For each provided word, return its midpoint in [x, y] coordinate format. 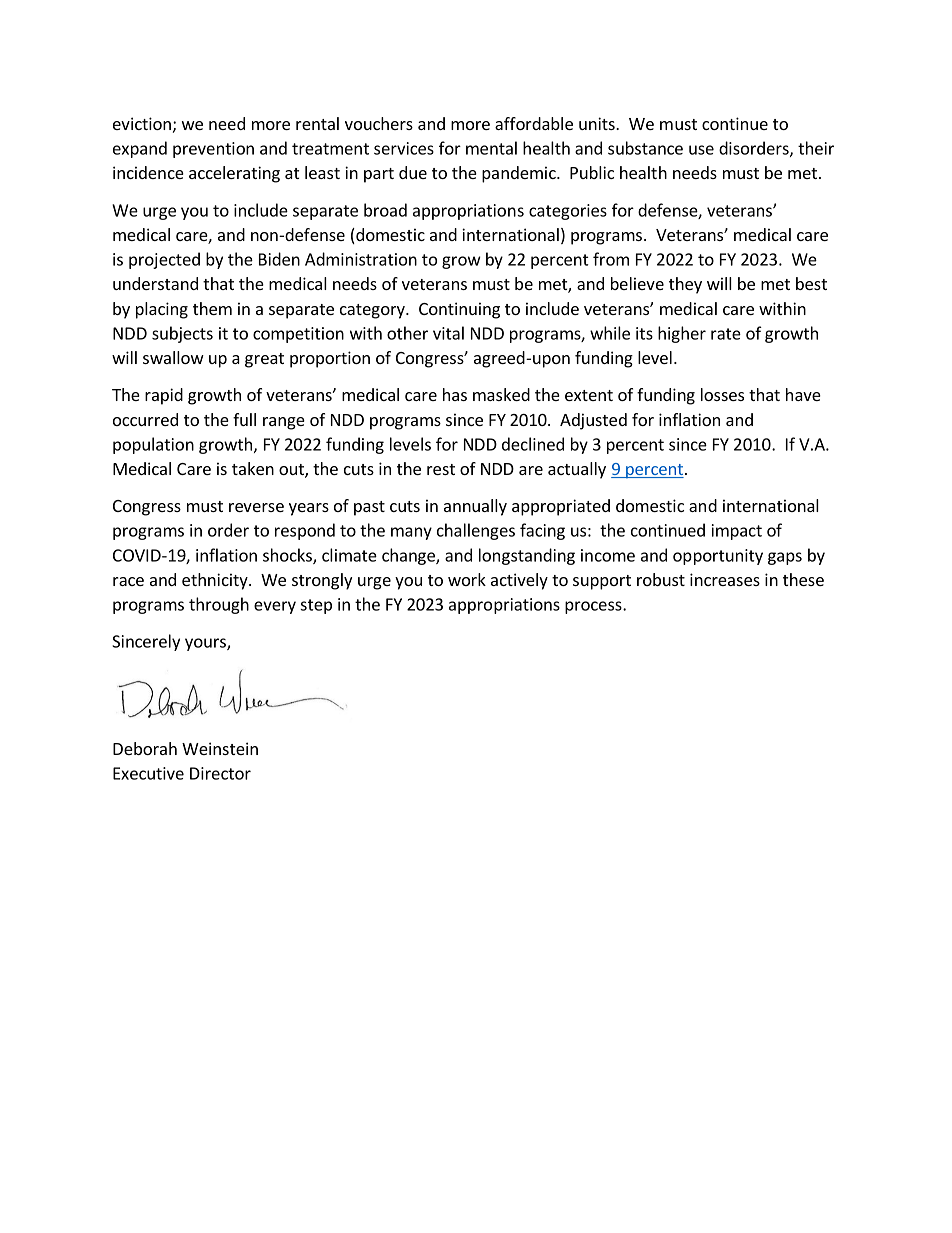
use [701, 150]
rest [441, 469]
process [594, 607]
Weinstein [220, 748]
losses [722, 394]
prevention [213, 150]
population [153, 445]
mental [491, 148]
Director [220, 773]
